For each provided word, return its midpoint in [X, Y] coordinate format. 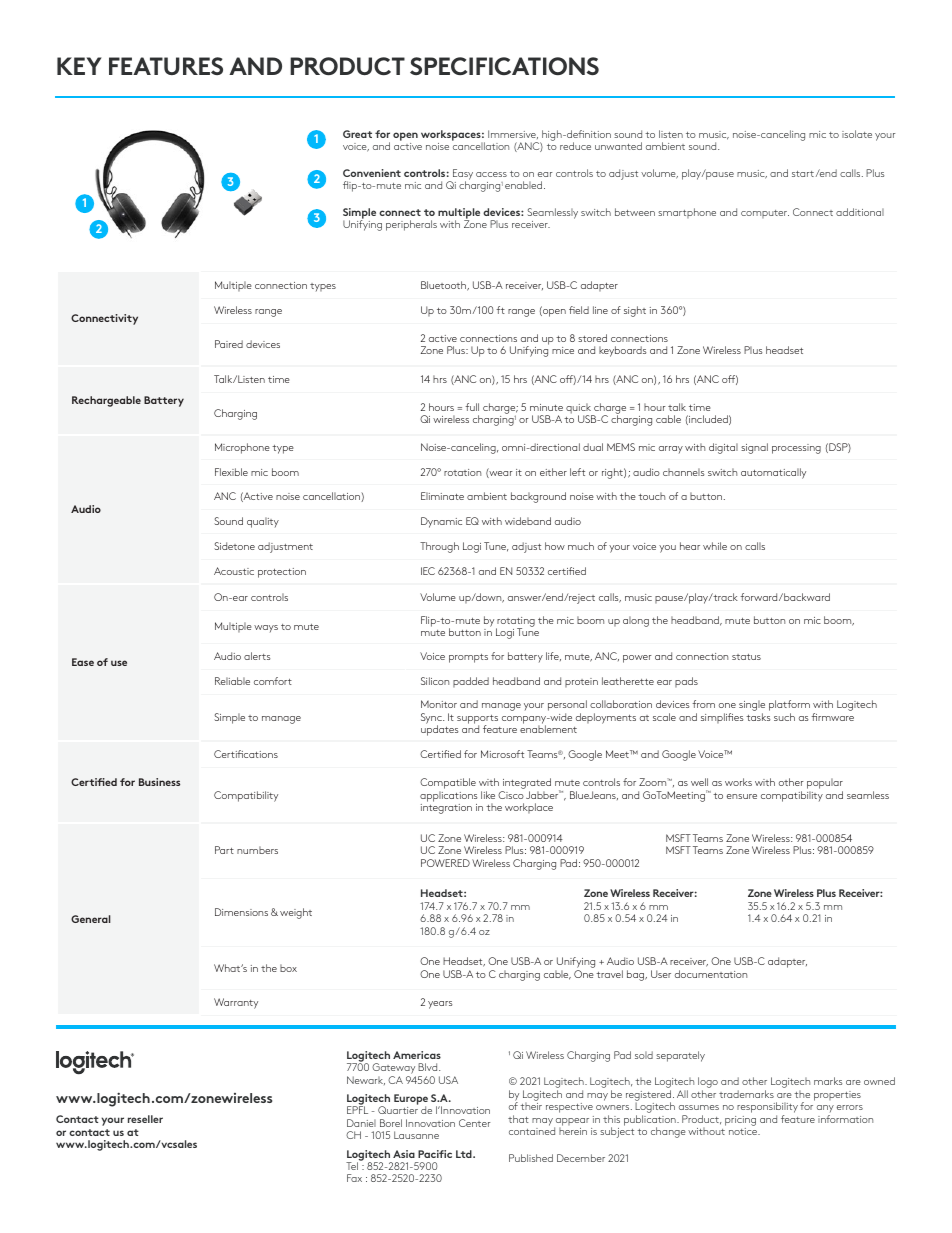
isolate [857, 134]
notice [744, 1131]
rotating [515, 623]
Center [474, 1123]
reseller [145, 1119]
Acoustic [234, 571]
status [746, 657]
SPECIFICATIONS [504, 66]
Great [357, 134]
